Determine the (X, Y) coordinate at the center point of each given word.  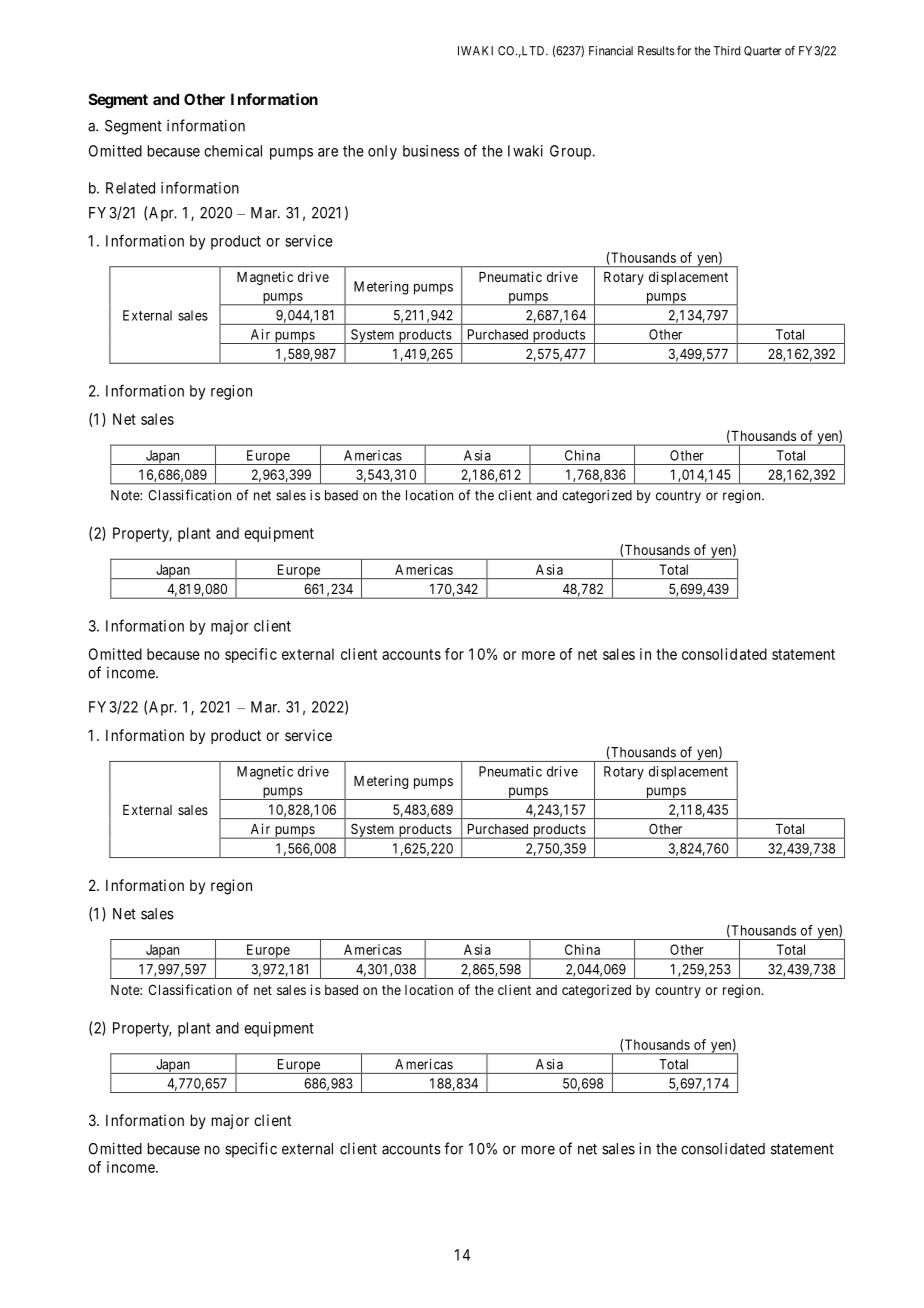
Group (570, 152)
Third (727, 51)
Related (130, 188)
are (328, 152)
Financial (611, 51)
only (382, 152)
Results (656, 51)
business (431, 151)
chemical (233, 151)
